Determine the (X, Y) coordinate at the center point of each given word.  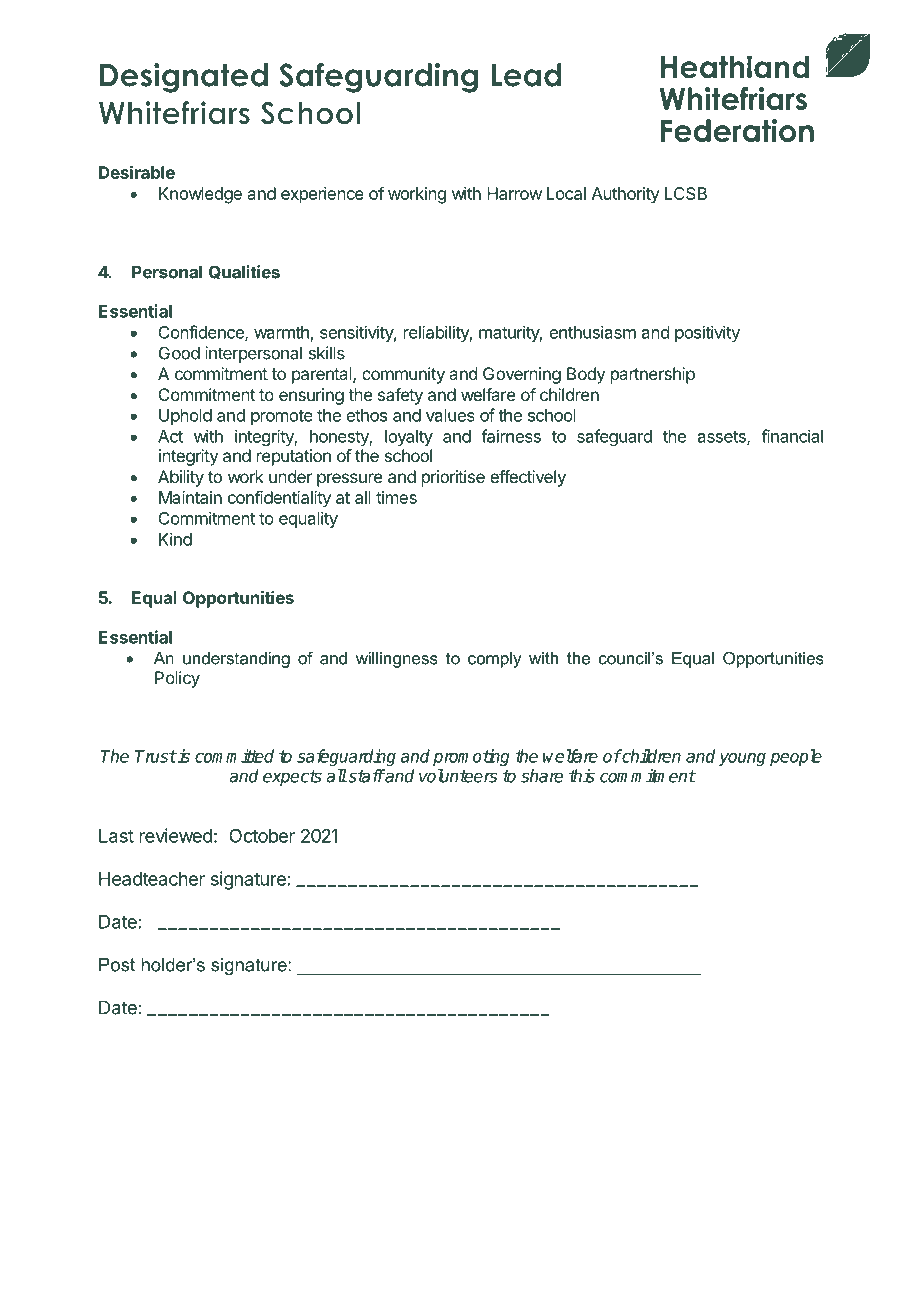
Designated (184, 78)
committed (234, 756)
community (403, 375)
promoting (471, 757)
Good (179, 353)
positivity (707, 333)
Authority (626, 195)
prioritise (453, 478)
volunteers (458, 776)
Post (117, 965)
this (582, 776)
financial (792, 436)
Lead (526, 75)
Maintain (190, 497)
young (742, 759)
